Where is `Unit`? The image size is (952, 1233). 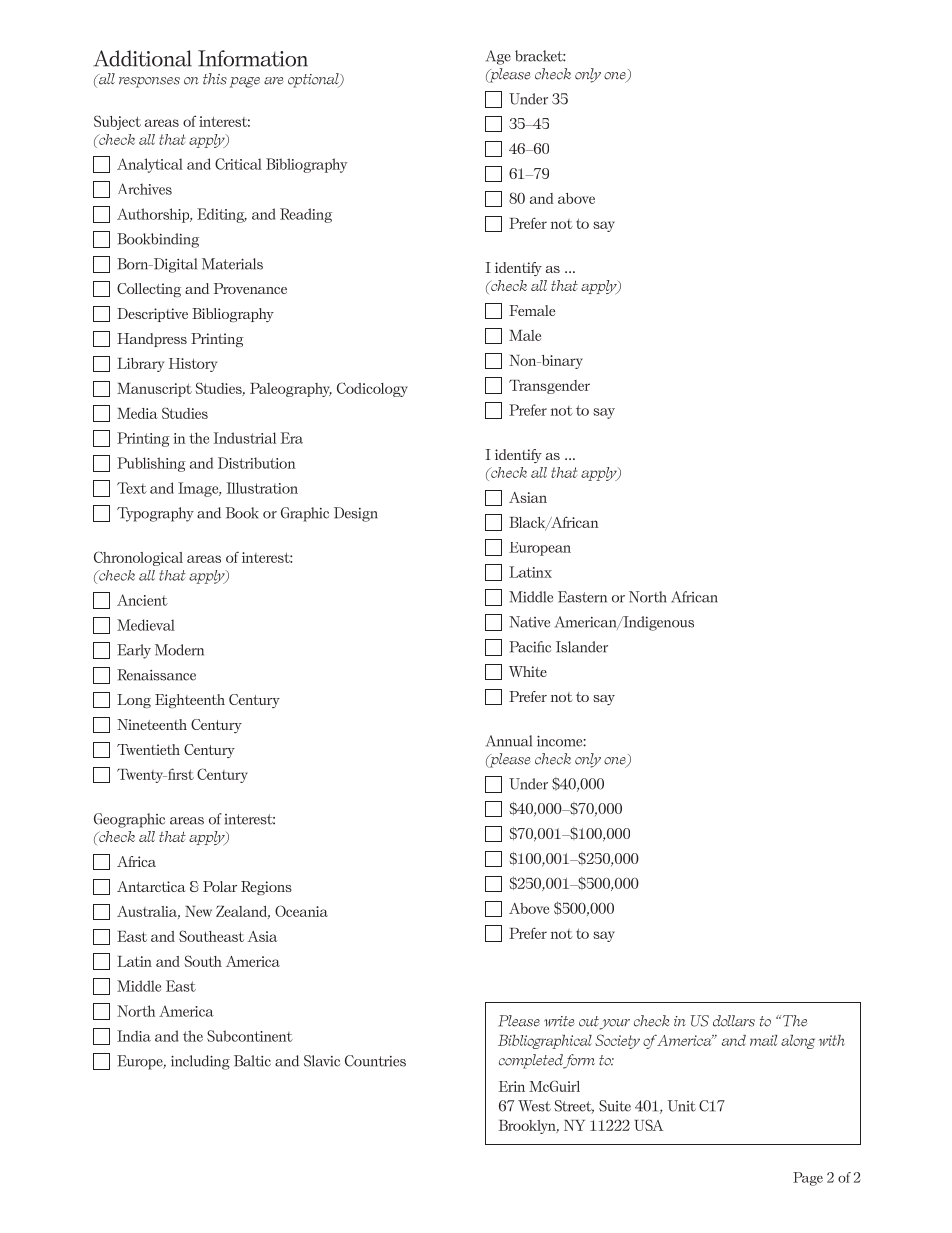
Unit is located at coordinates (682, 1106).
